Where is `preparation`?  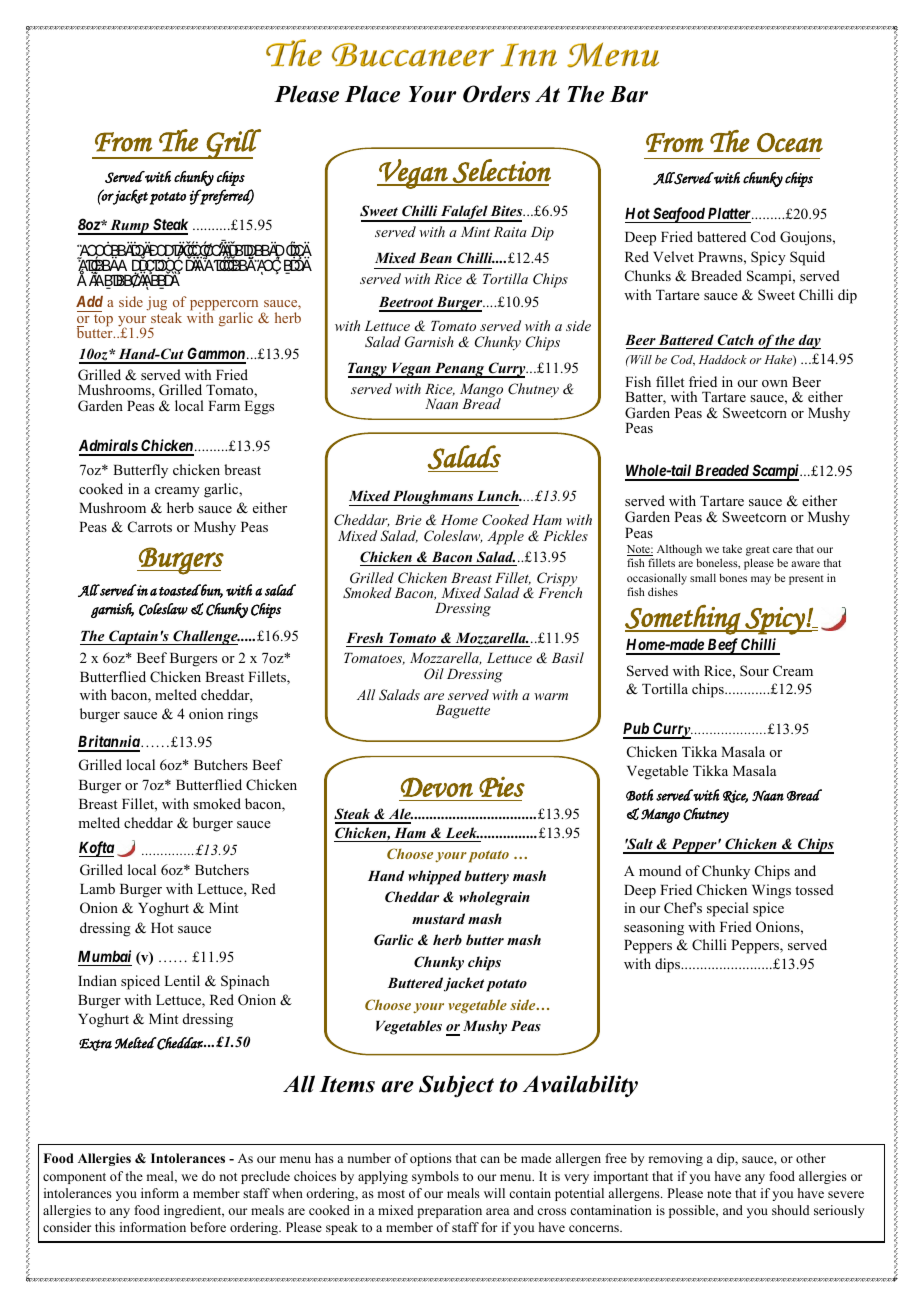 preparation is located at coordinates (449, 1211).
